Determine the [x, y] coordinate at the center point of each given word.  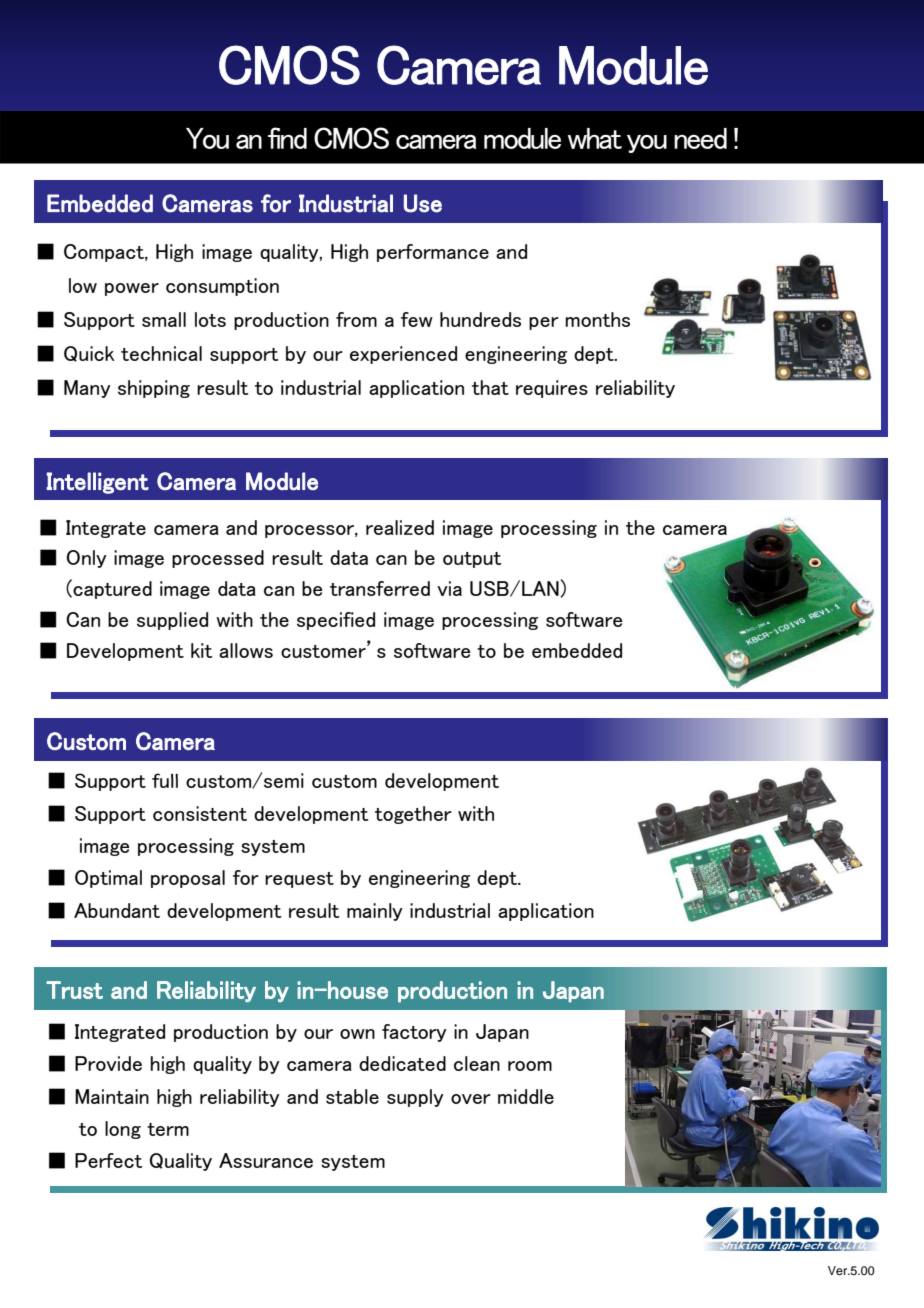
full [165, 780]
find [287, 138]
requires [552, 389]
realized [400, 527]
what [595, 138]
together [413, 815]
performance [433, 253]
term [168, 1129]
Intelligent [97, 483]
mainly [375, 912]
